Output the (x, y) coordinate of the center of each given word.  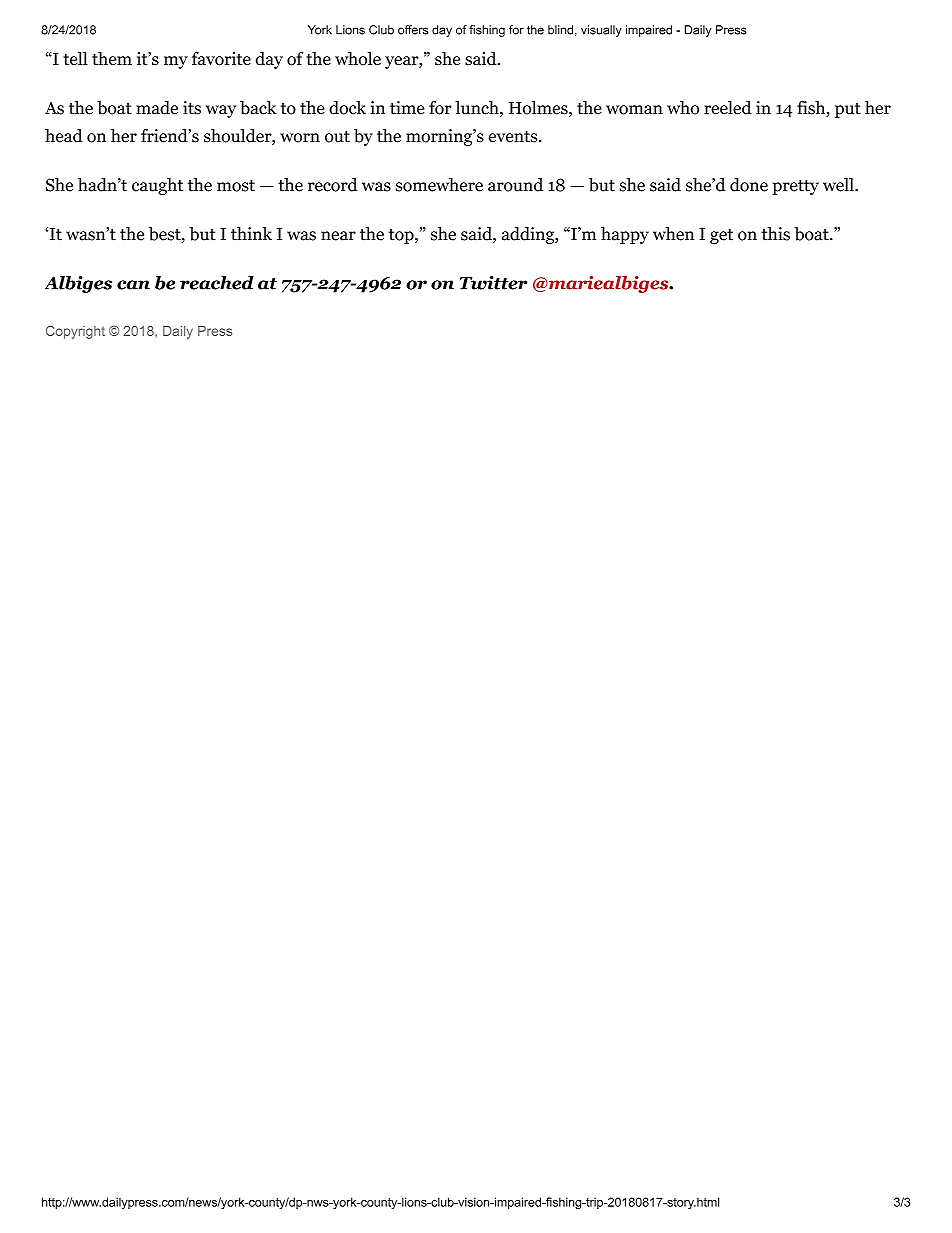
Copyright (75, 332)
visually (601, 31)
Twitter (493, 283)
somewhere (439, 185)
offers (413, 30)
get (721, 236)
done (749, 185)
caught (157, 186)
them (112, 59)
